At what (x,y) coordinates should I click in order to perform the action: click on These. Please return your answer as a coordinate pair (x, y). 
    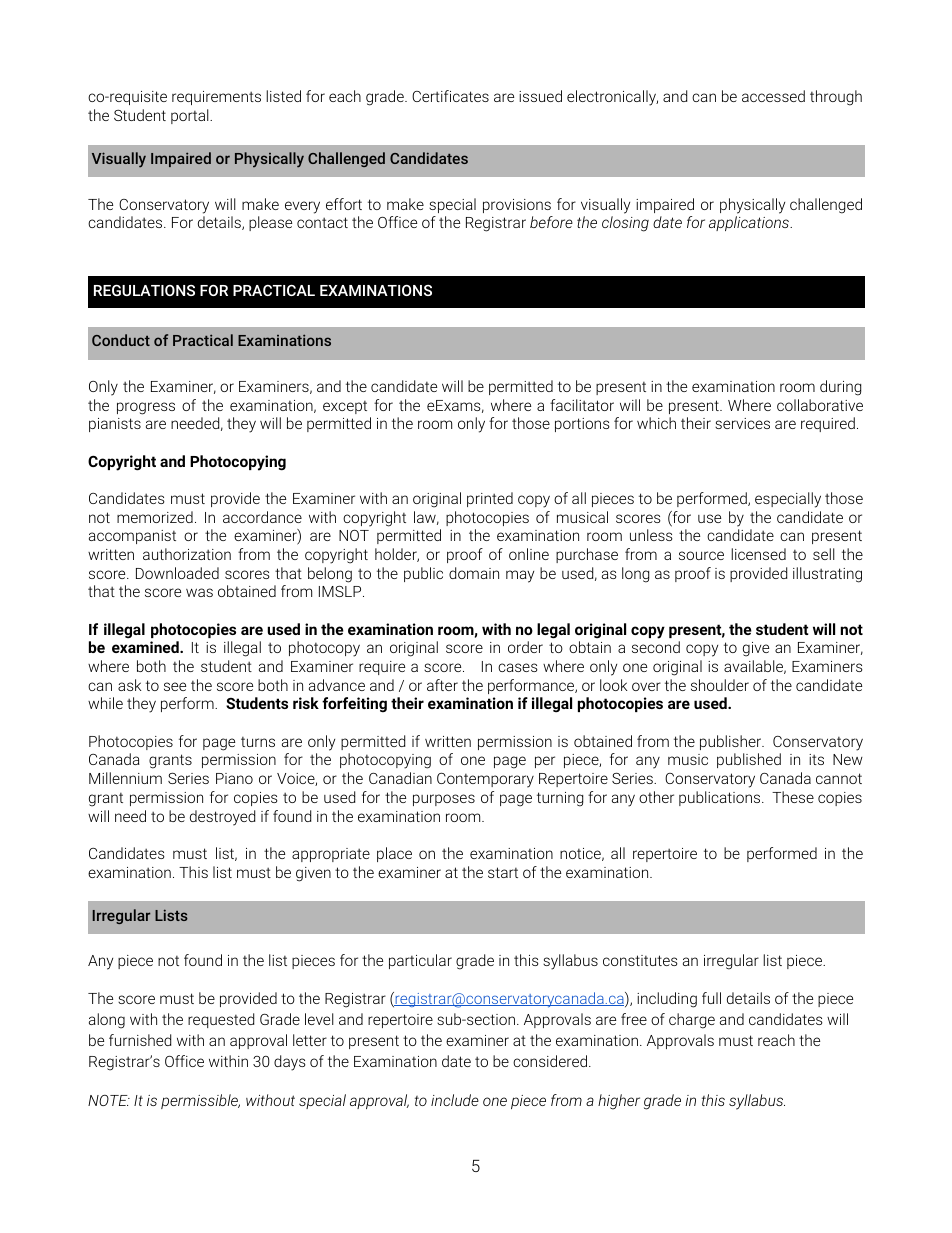
    Looking at the image, I should click on (793, 797).
